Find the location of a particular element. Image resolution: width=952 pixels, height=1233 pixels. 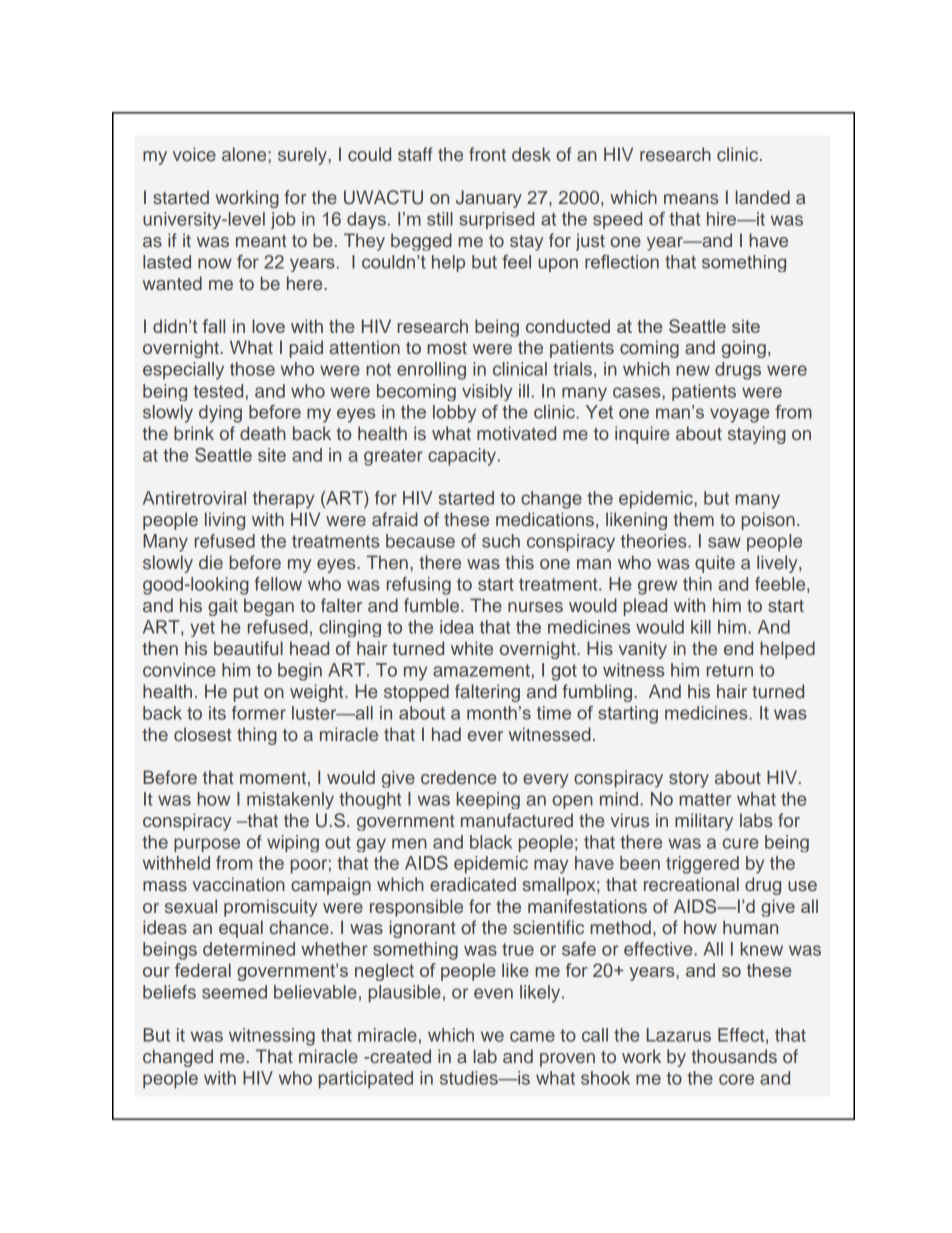

military is located at coordinates (704, 822).
